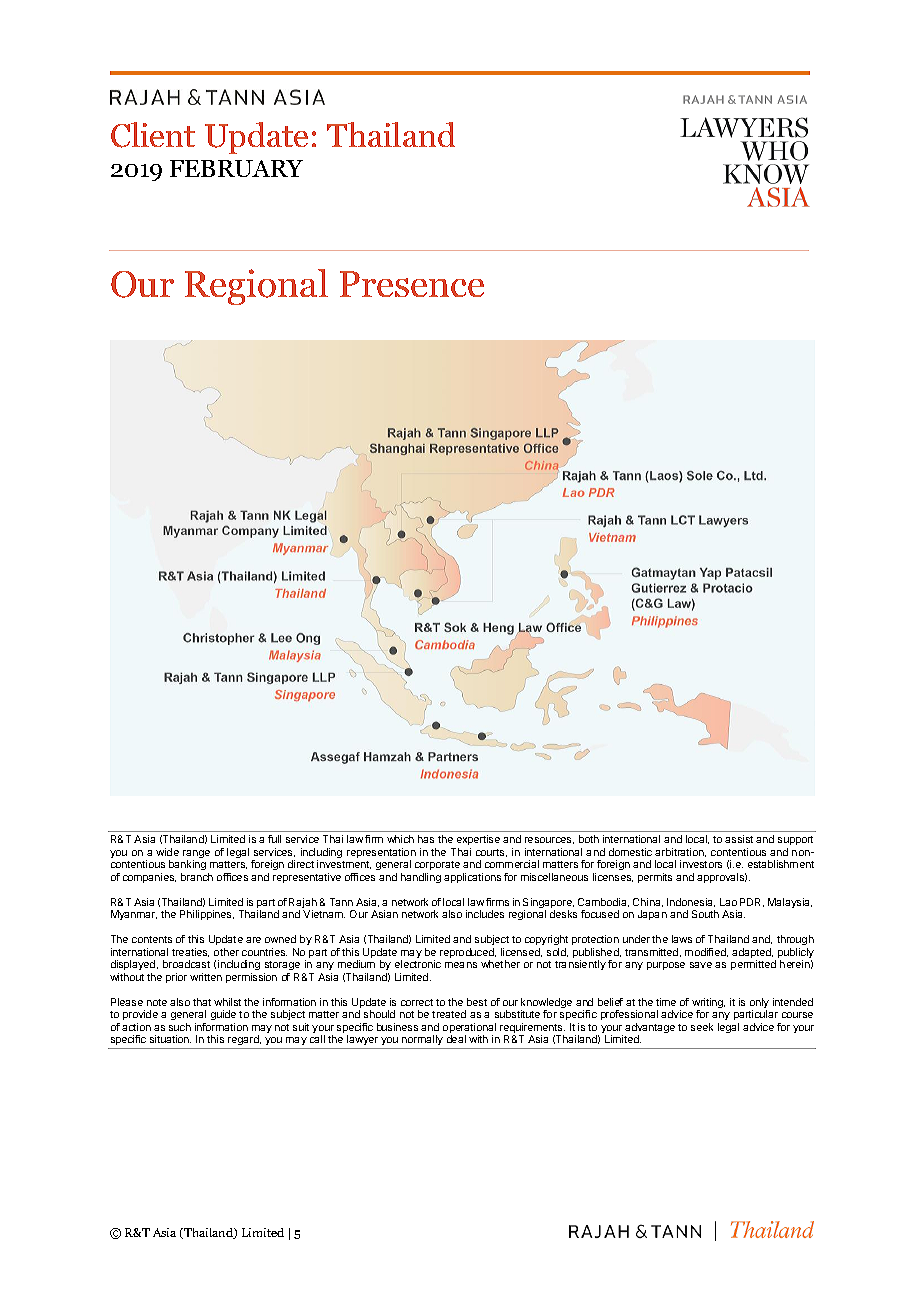  I want to click on FEBRUARY, so click(236, 168).
